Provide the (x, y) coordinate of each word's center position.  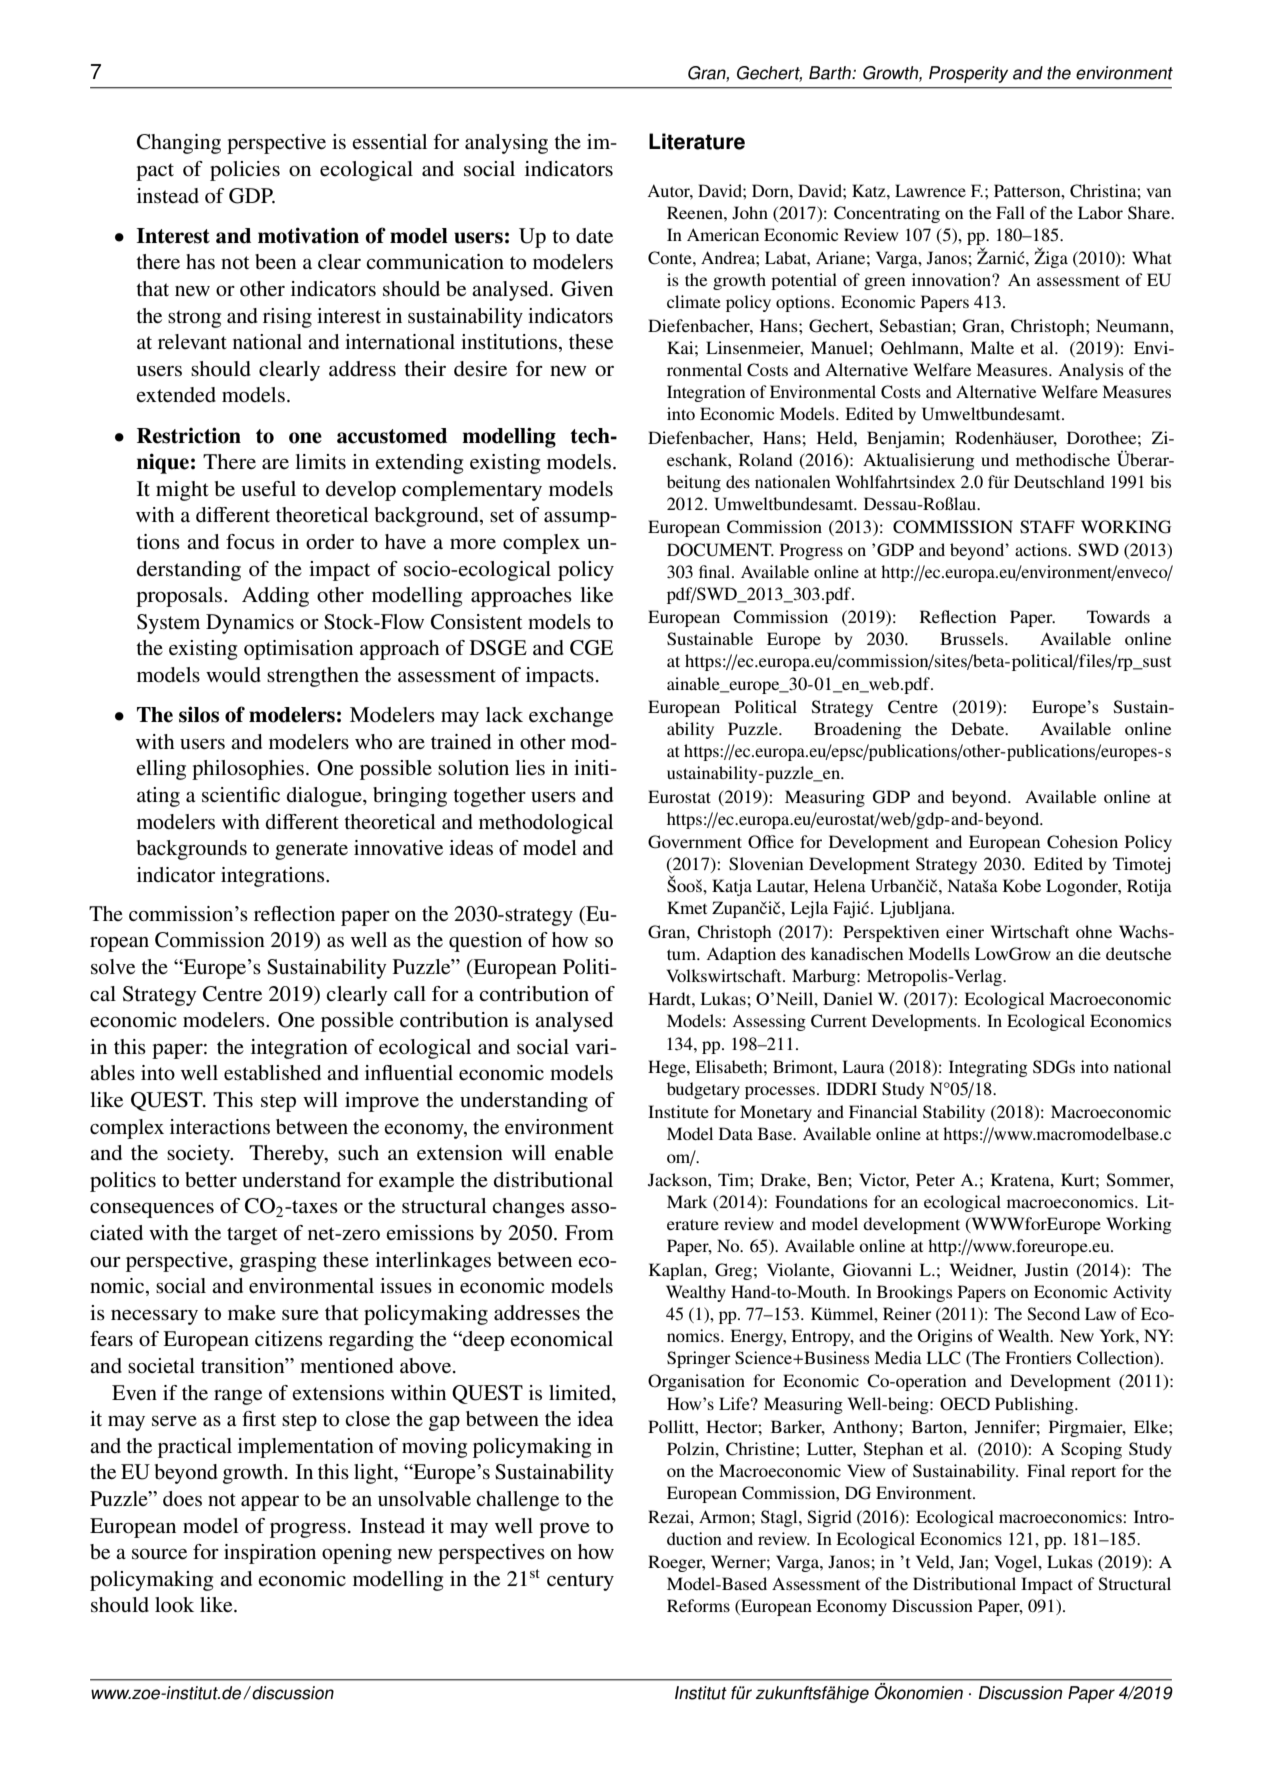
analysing (506, 144)
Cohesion (1082, 842)
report (1093, 1473)
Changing (179, 144)
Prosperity (968, 74)
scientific (241, 795)
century (580, 1582)
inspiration (270, 1554)
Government (695, 842)
